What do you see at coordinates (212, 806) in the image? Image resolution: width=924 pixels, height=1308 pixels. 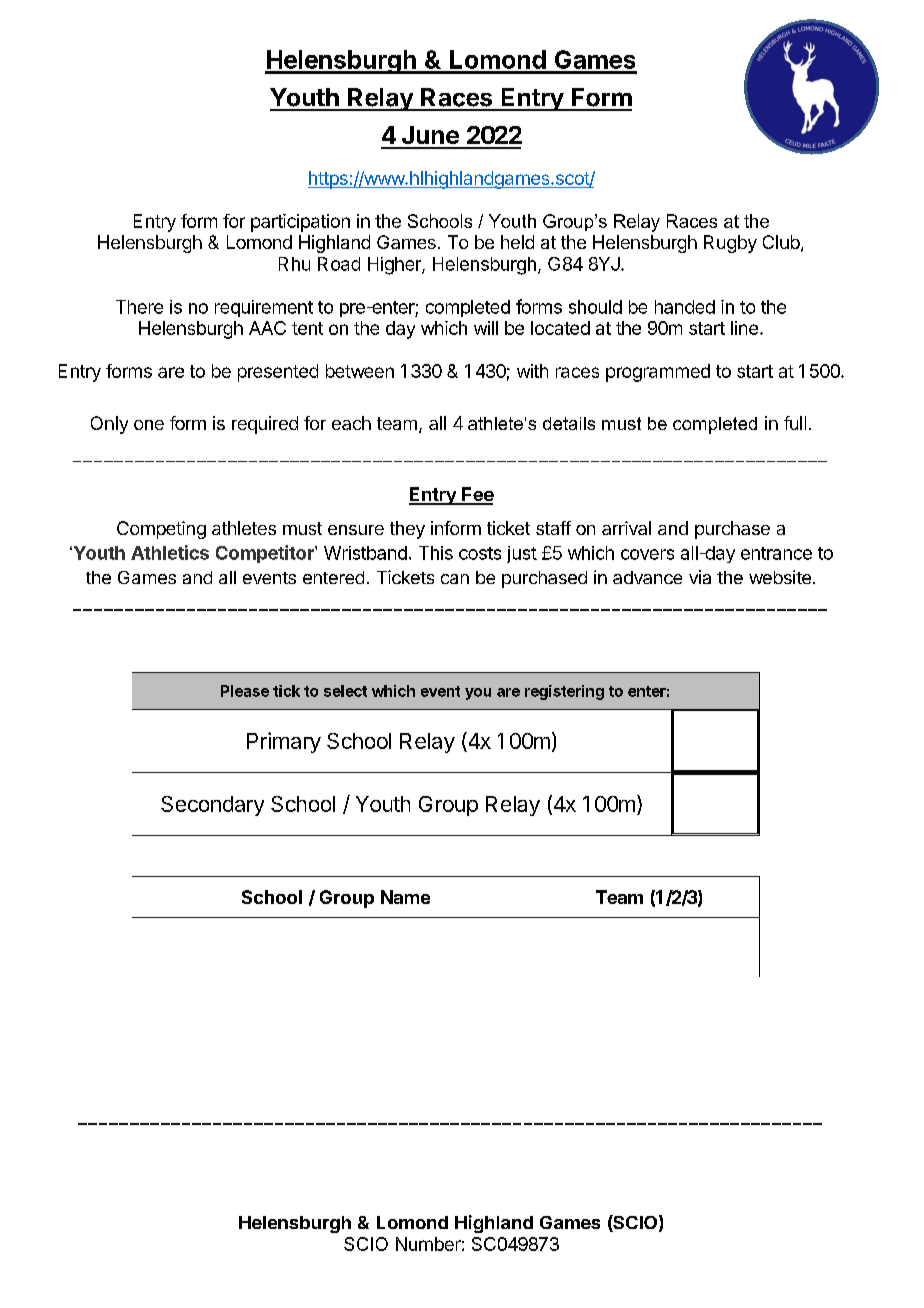 I see `Secondary` at bounding box center [212, 806].
